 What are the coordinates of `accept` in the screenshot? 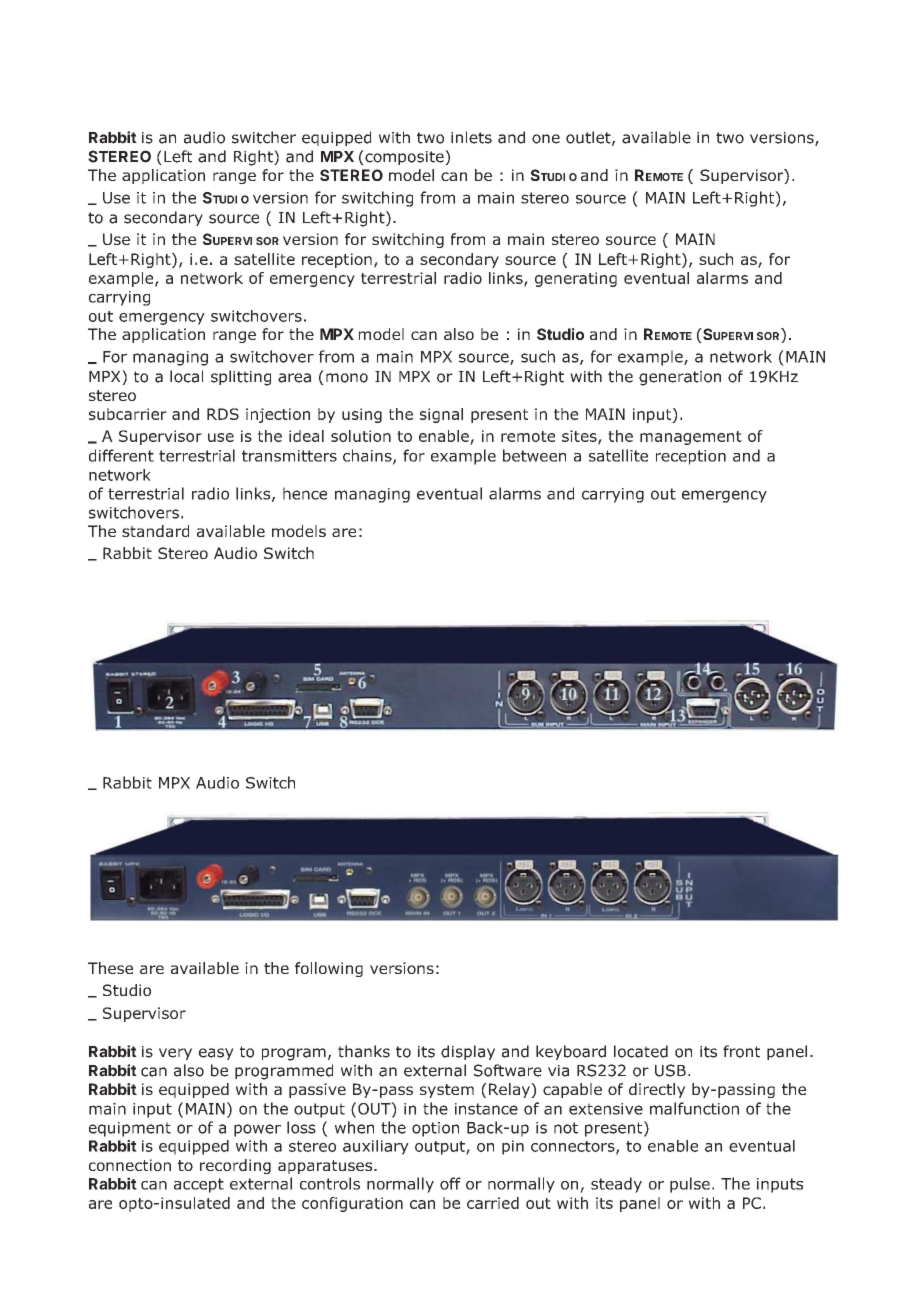 It's located at (199, 1185).
